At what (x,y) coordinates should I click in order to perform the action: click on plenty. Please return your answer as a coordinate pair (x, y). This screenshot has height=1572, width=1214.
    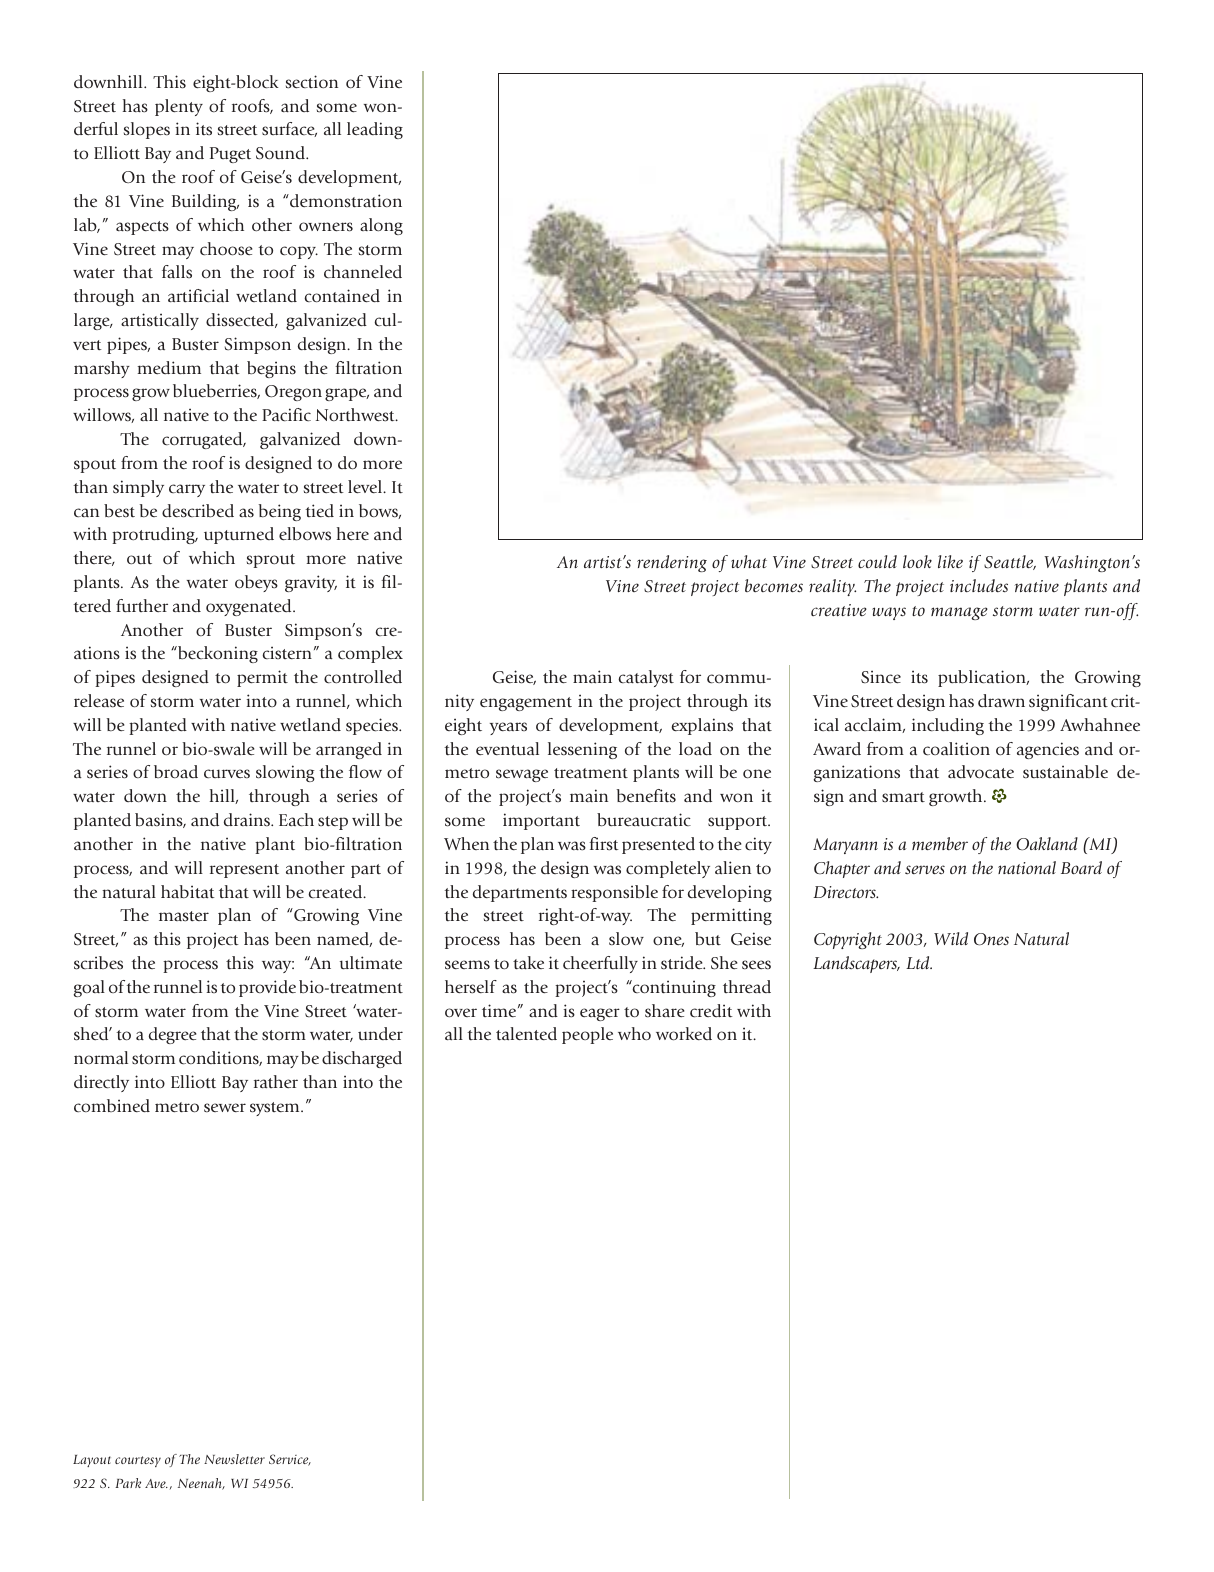
    Looking at the image, I should click on (179, 107).
